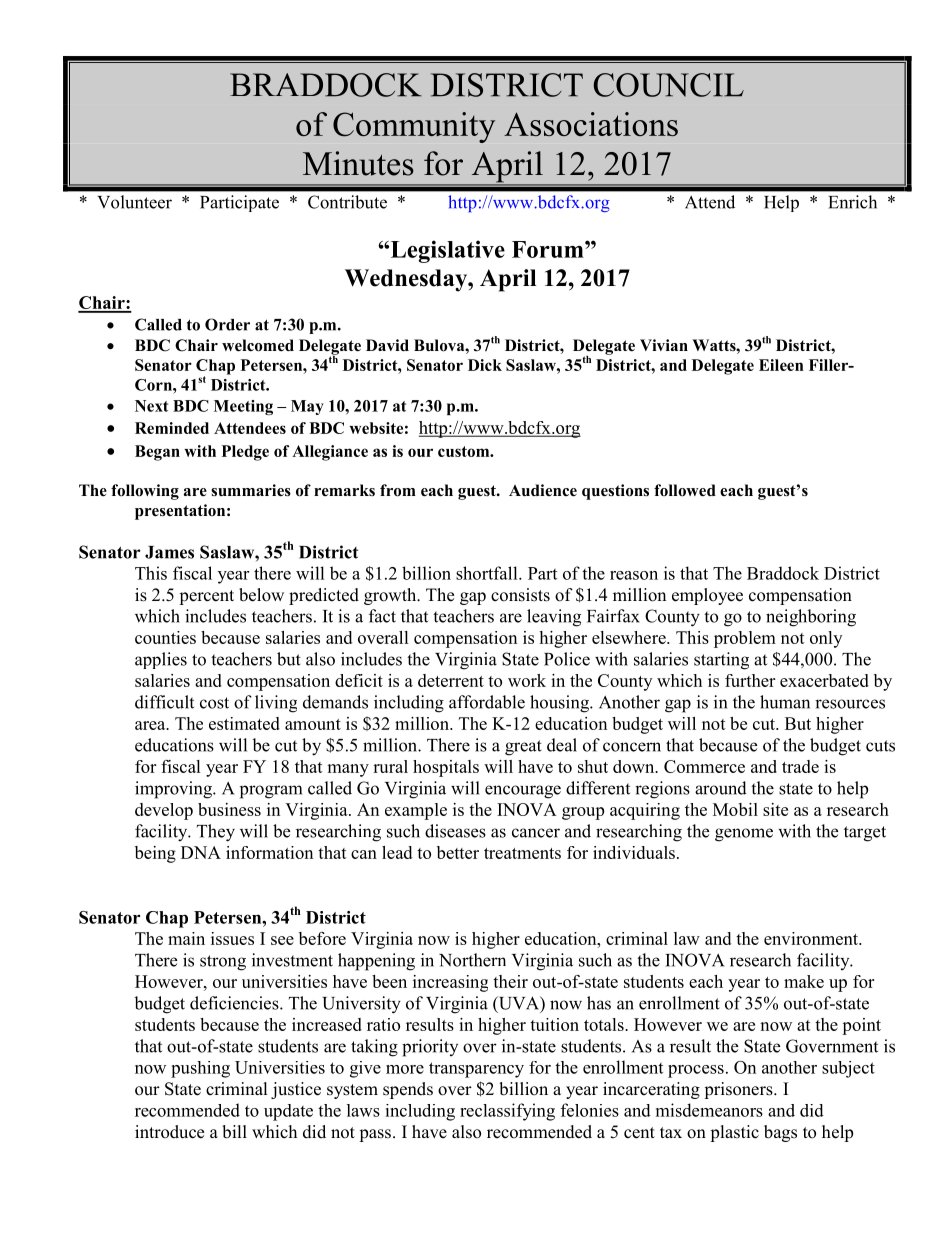  What do you see at coordinates (781, 365) in the document?
I see `Eileen` at bounding box center [781, 365].
